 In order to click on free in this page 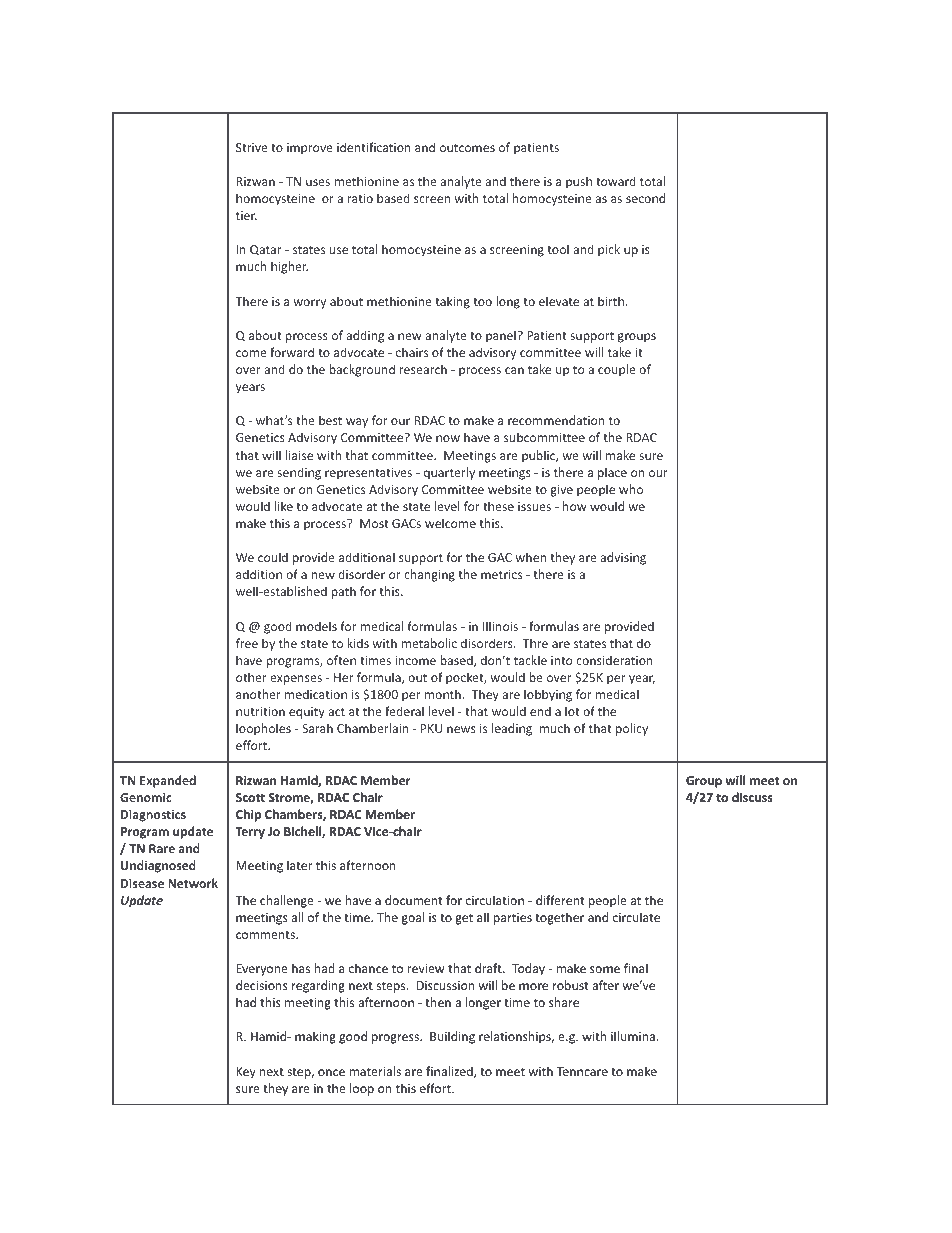, I will do `click(247, 643)`.
